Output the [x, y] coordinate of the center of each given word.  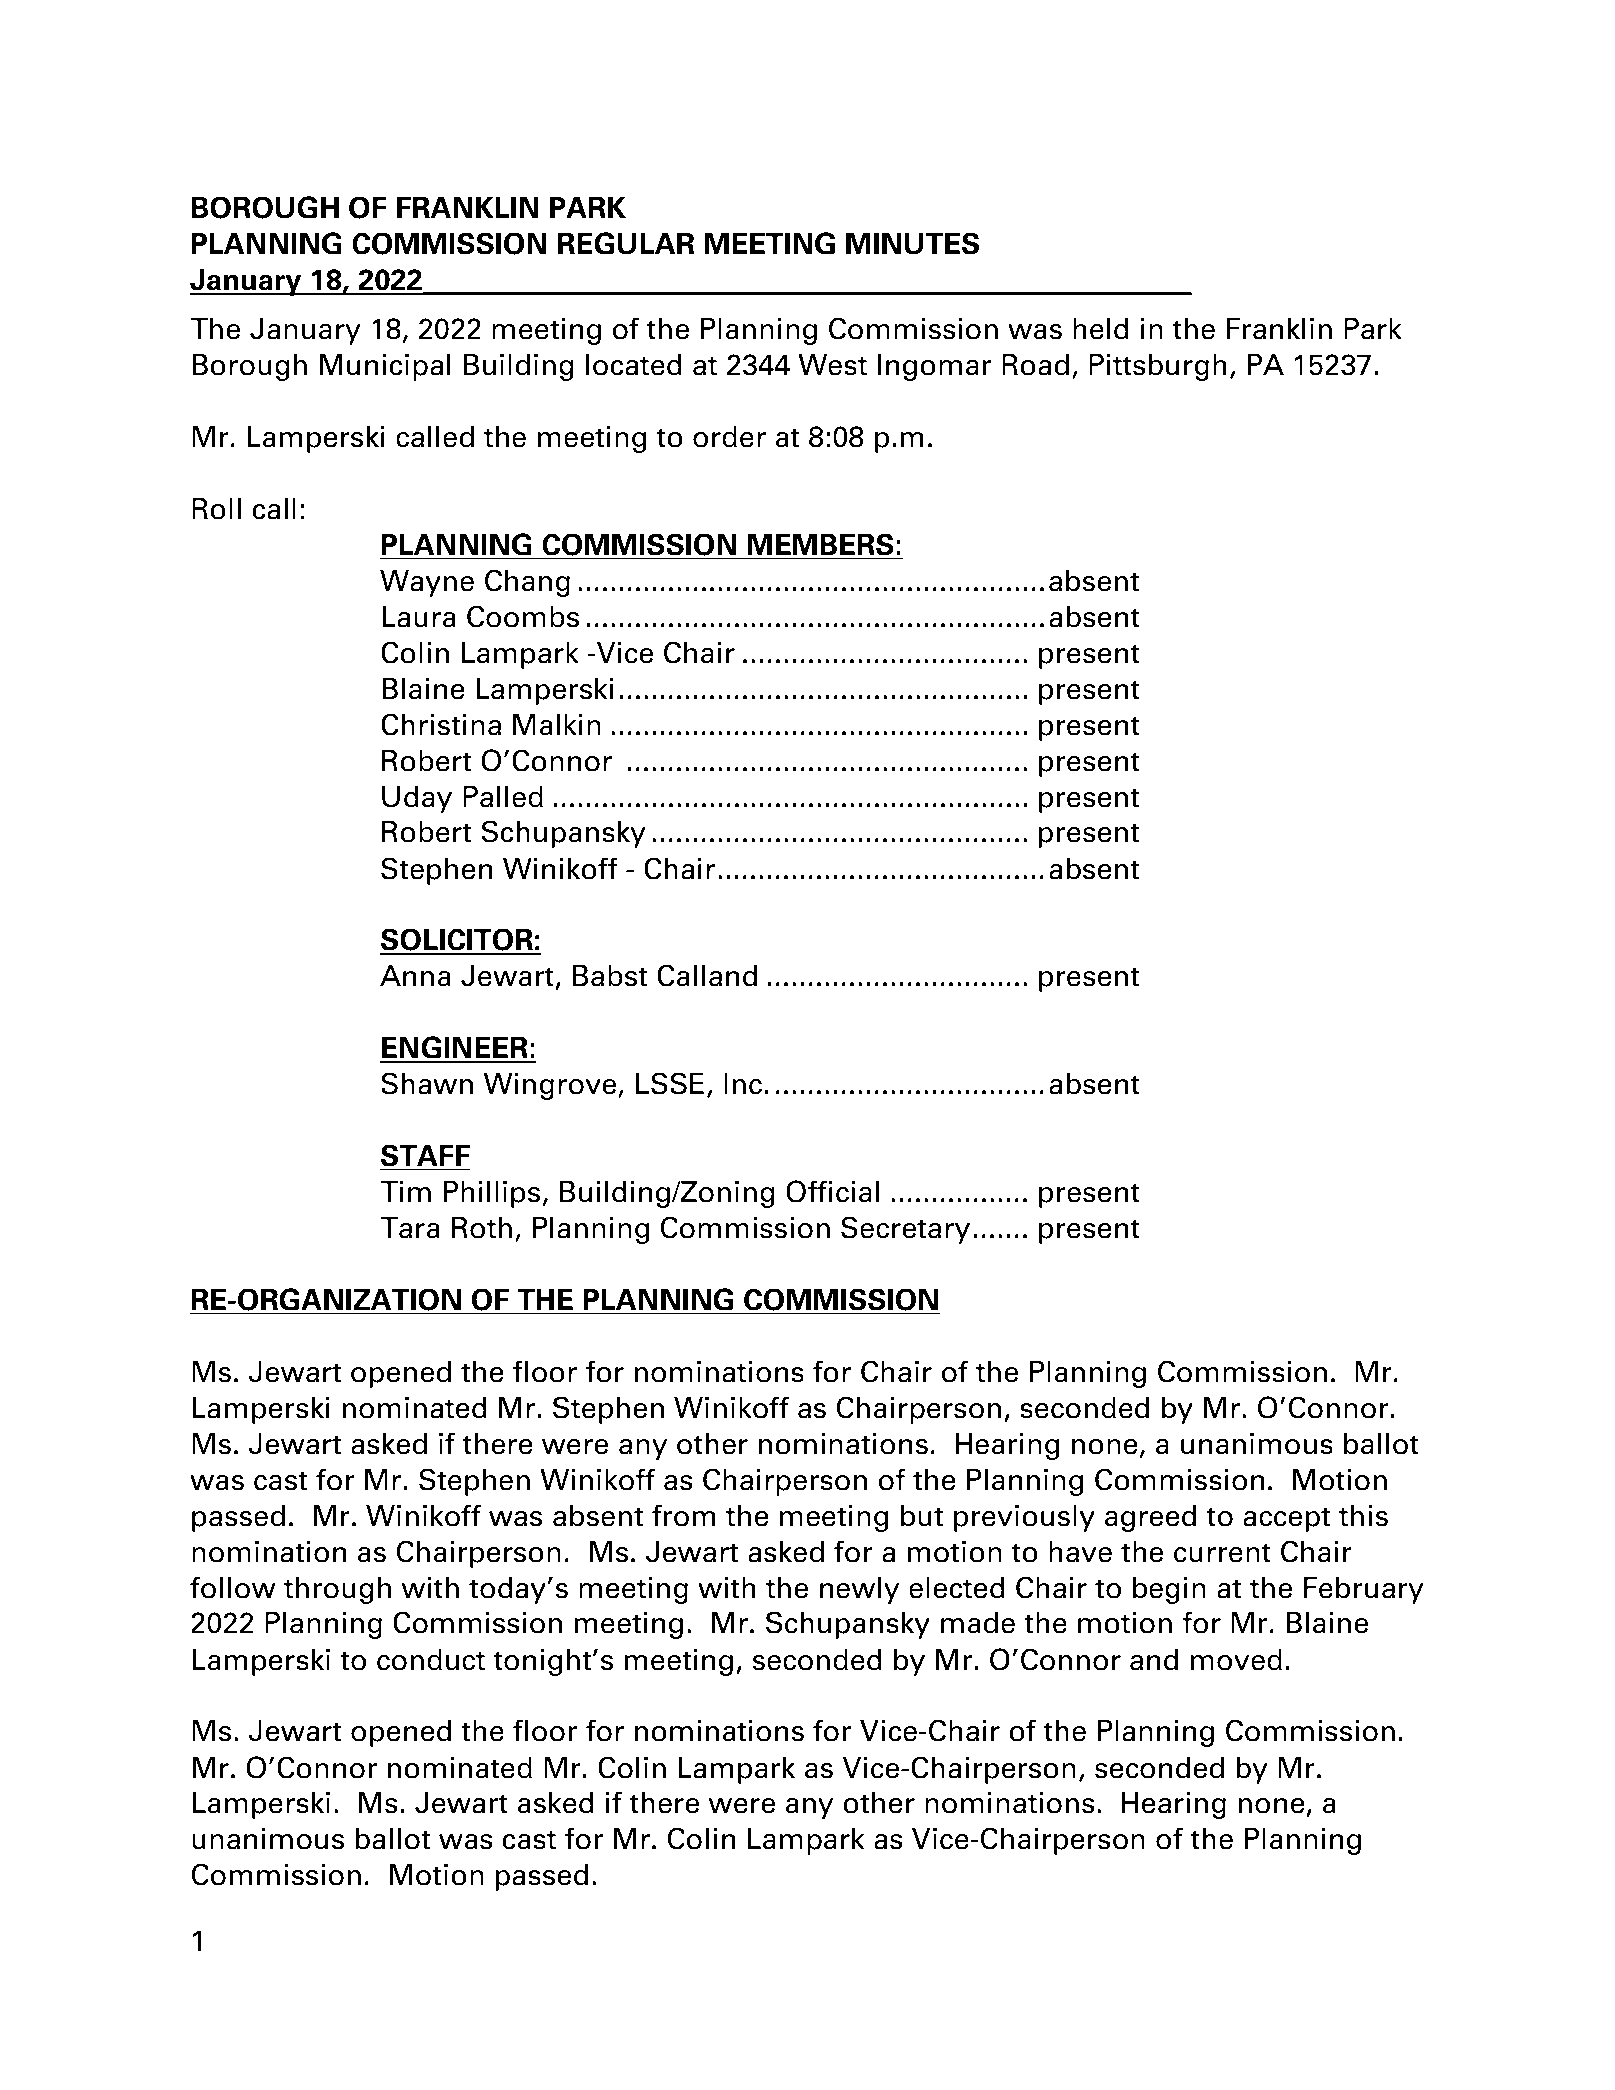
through [337, 1590]
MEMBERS [821, 544]
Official [832, 1191]
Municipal [385, 367]
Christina [441, 724]
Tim [405, 1191]
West [832, 365]
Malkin [557, 725]
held [1101, 329]
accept [1286, 1519]
